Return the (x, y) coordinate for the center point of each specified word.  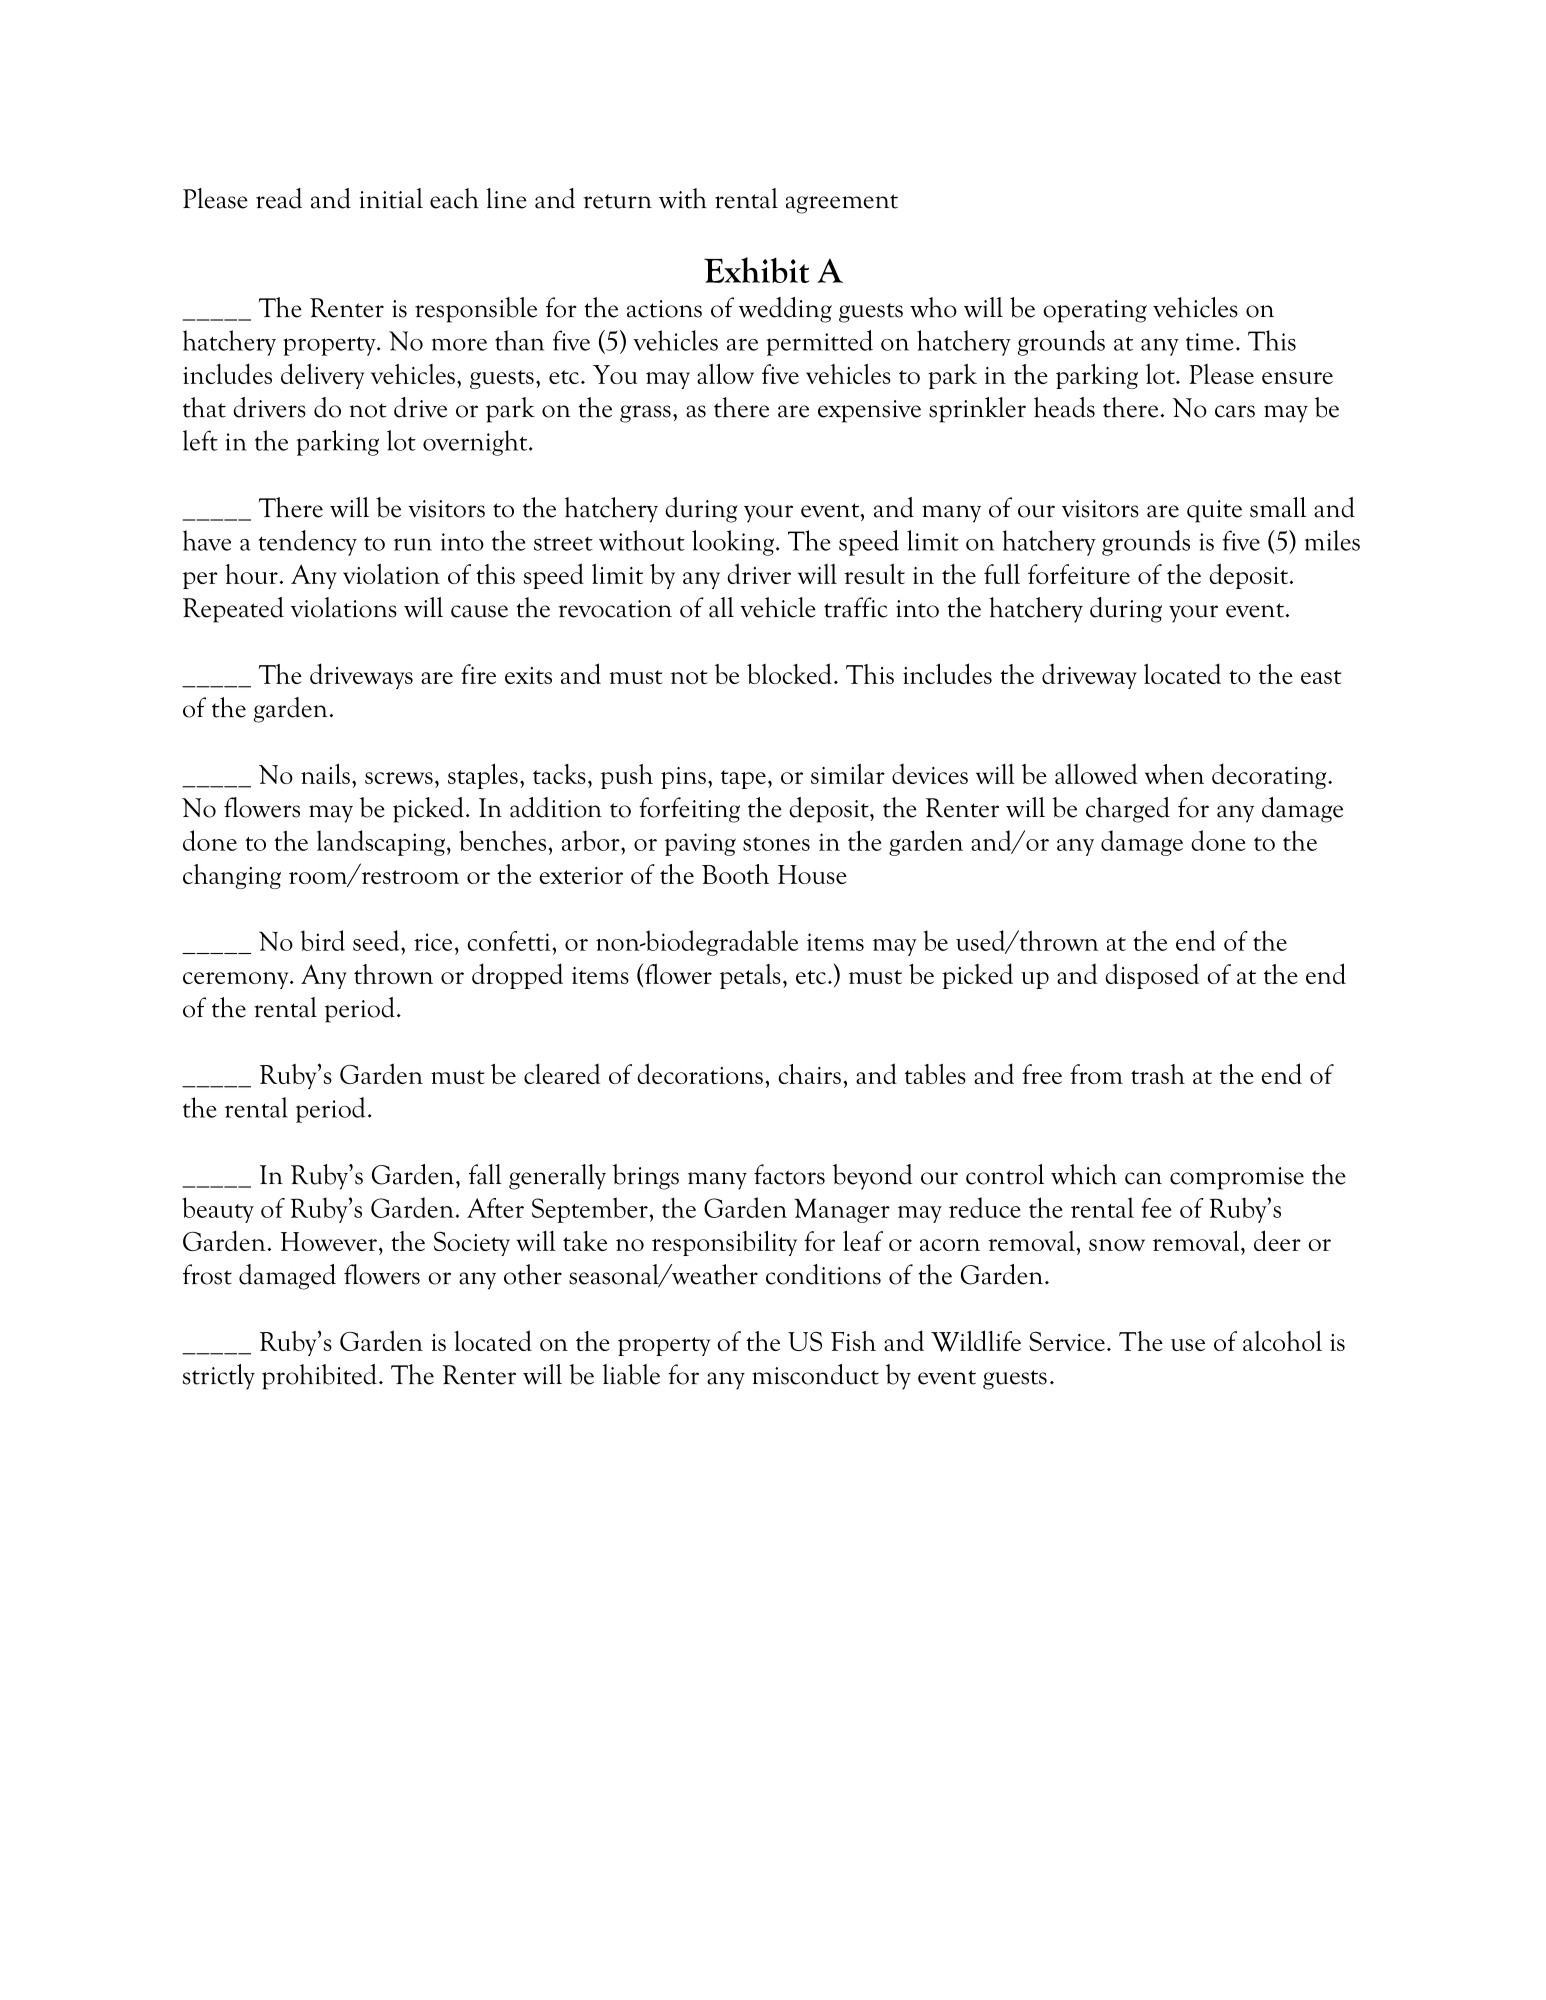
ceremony (237, 980)
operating (1095, 311)
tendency (307, 543)
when (1174, 774)
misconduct (815, 1374)
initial (391, 198)
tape (743, 779)
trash (1158, 1074)
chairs (809, 1074)
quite (1214, 511)
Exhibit (757, 270)
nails (325, 773)
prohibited (319, 1377)
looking (733, 543)
